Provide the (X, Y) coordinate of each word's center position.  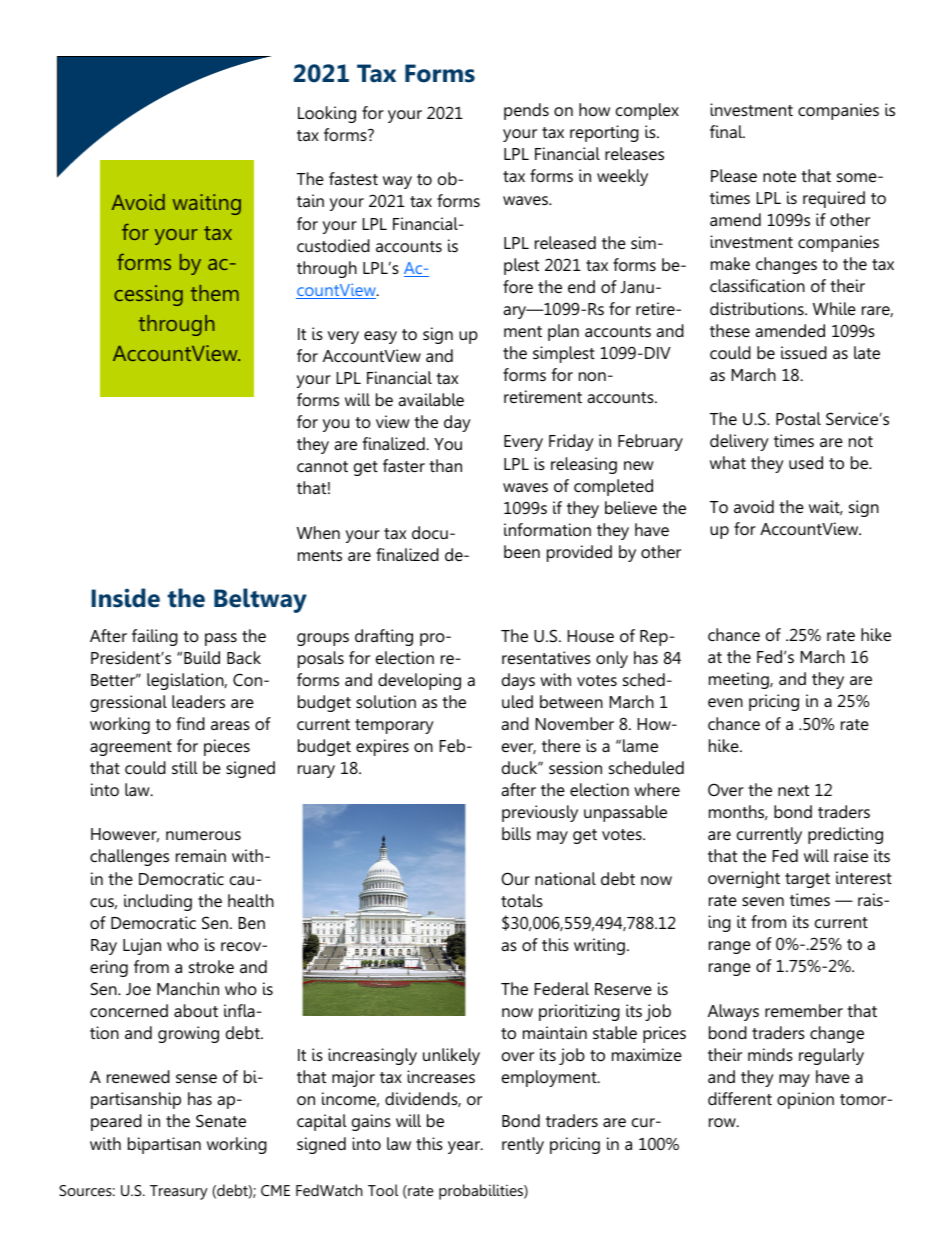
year (465, 1147)
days (518, 681)
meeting (740, 680)
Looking (327, 114)
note (779, 176)
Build (202, 657)
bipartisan (164, 1145)
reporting (604, 133)
